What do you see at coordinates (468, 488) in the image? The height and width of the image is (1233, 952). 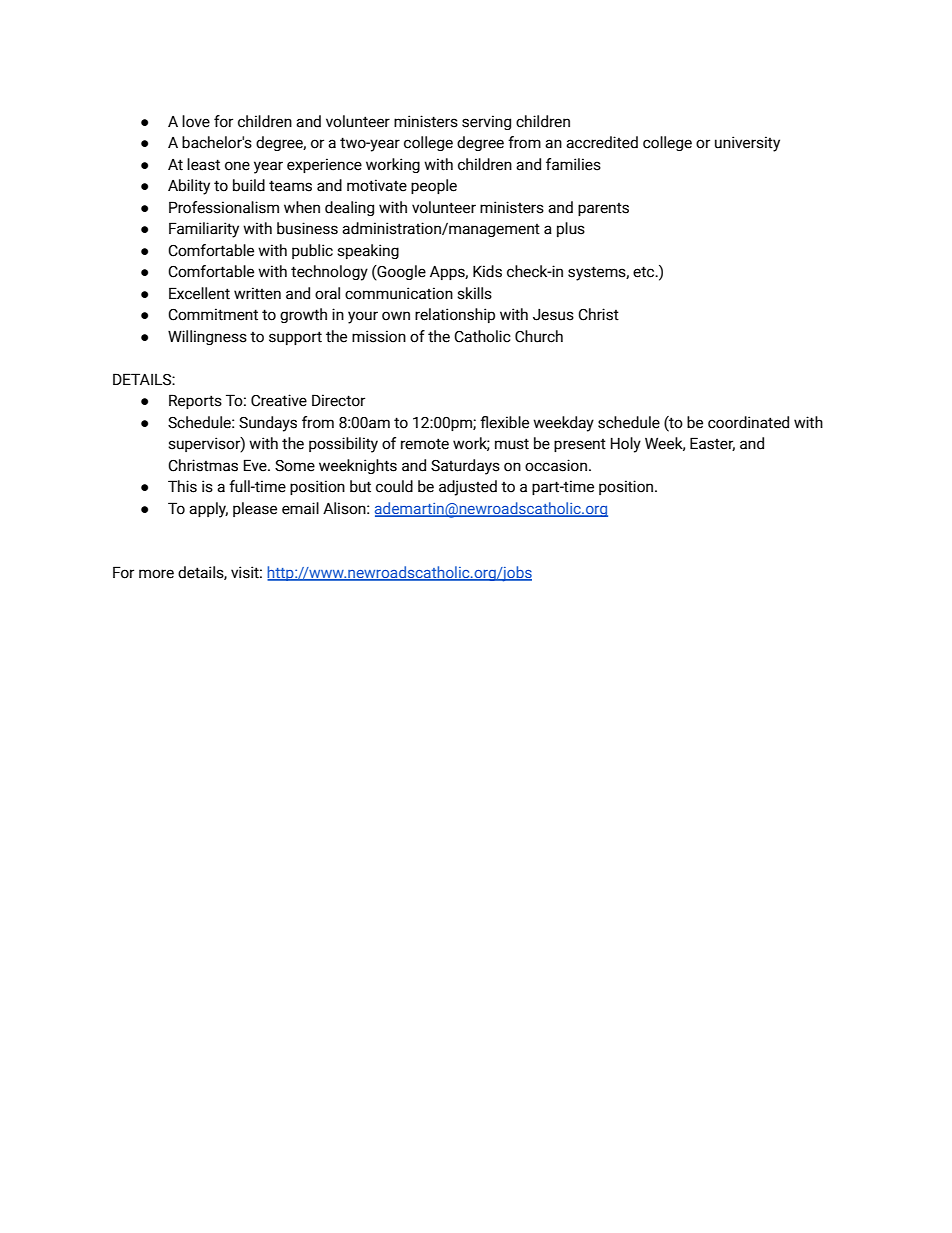 I see `adjusted` at bounding box center [468, 488].
